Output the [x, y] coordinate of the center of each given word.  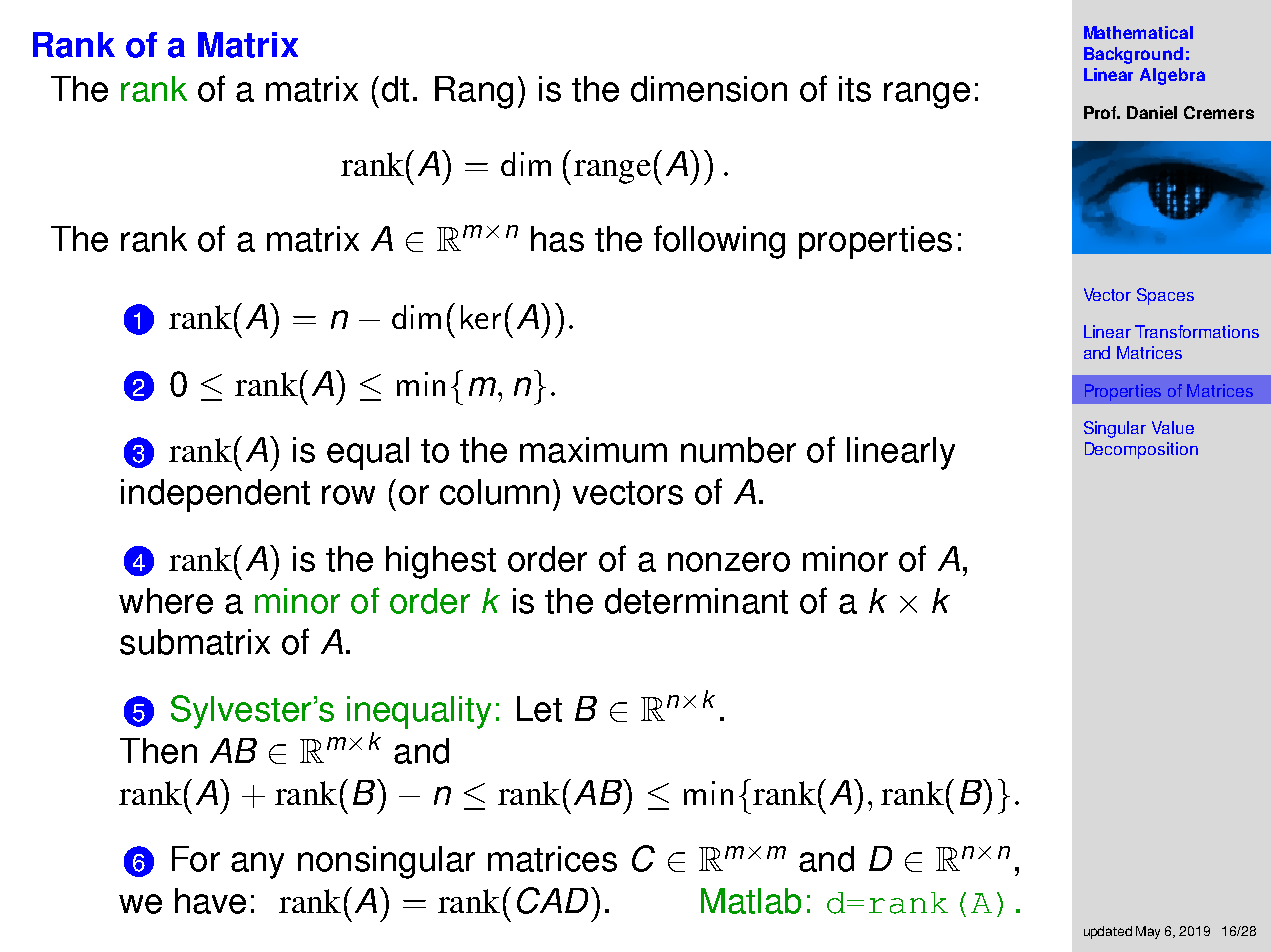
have [210, 901]
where [166, 601]
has [557, 239]
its [855, 89]
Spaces [1165, 296]
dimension [709, 89]
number [738, 450]
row [348, 495]
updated [1108, 932]
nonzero [729, 562]
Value [1173, 427]
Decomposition [1141, 450]
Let [539, 709]
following [719, 242]
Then [158, 751]
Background [1133, 55]
